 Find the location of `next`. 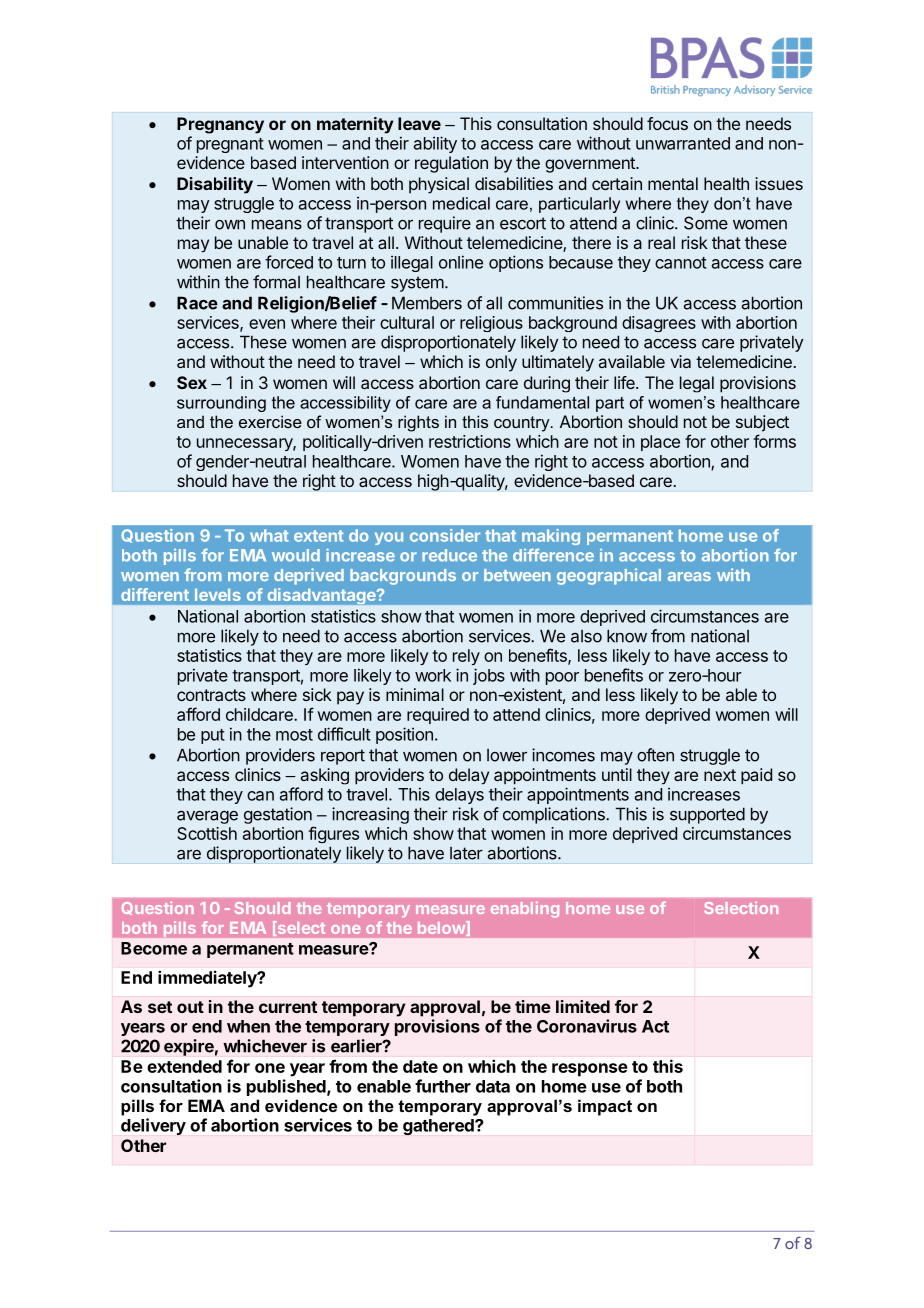

next is located at coordinates (720, 775).
